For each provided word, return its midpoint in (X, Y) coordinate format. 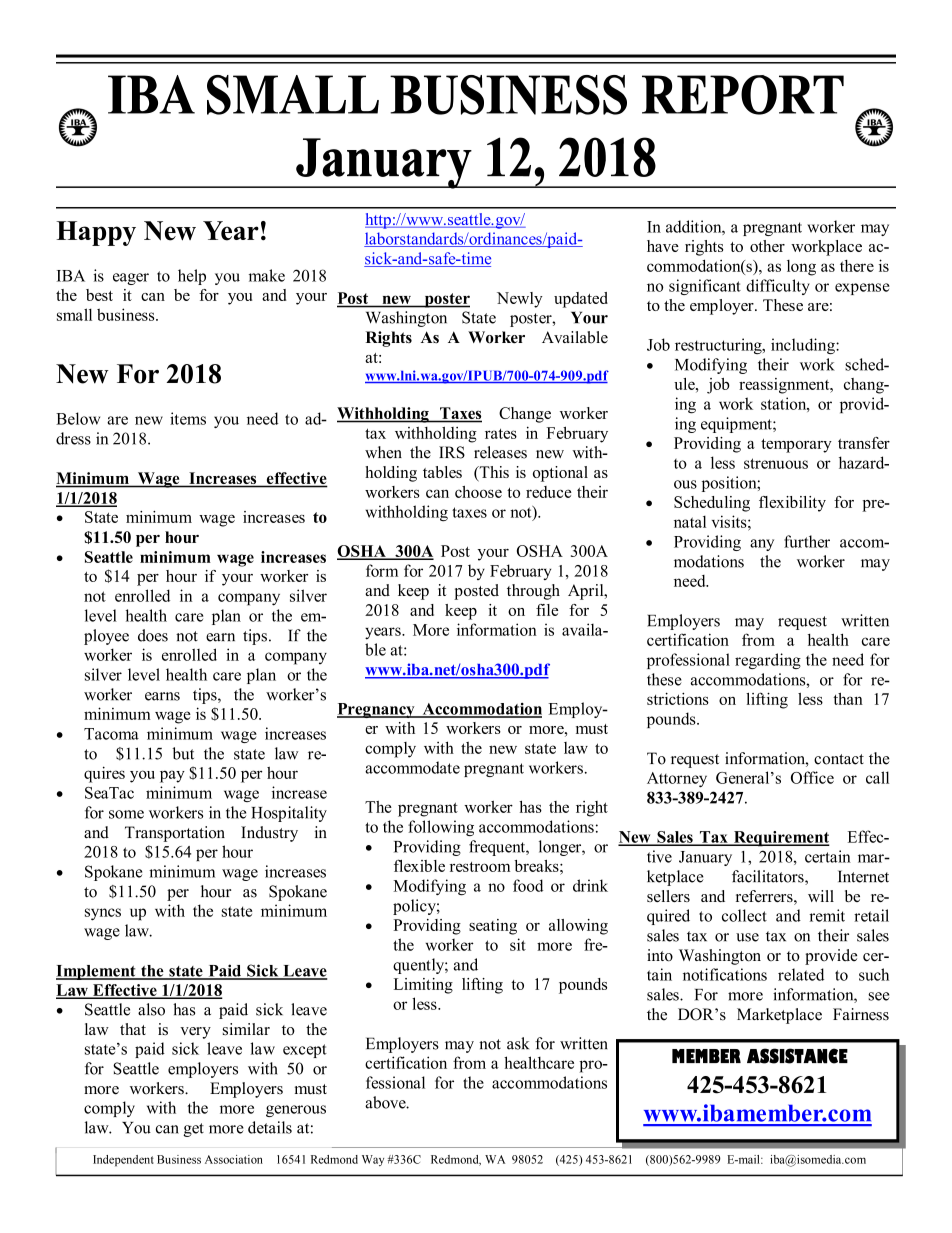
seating (493, 927)
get (193, 1130)
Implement (97, 972)
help (192, 277)
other (767, 246)
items (188, 418)
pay (172, 776)
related (801, 974)
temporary (796, 446)
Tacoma (111, 734)
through (533, 592)
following (441, 828)
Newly (520, 300)
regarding (768, 661)
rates (501, 434)
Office (812, 777)
